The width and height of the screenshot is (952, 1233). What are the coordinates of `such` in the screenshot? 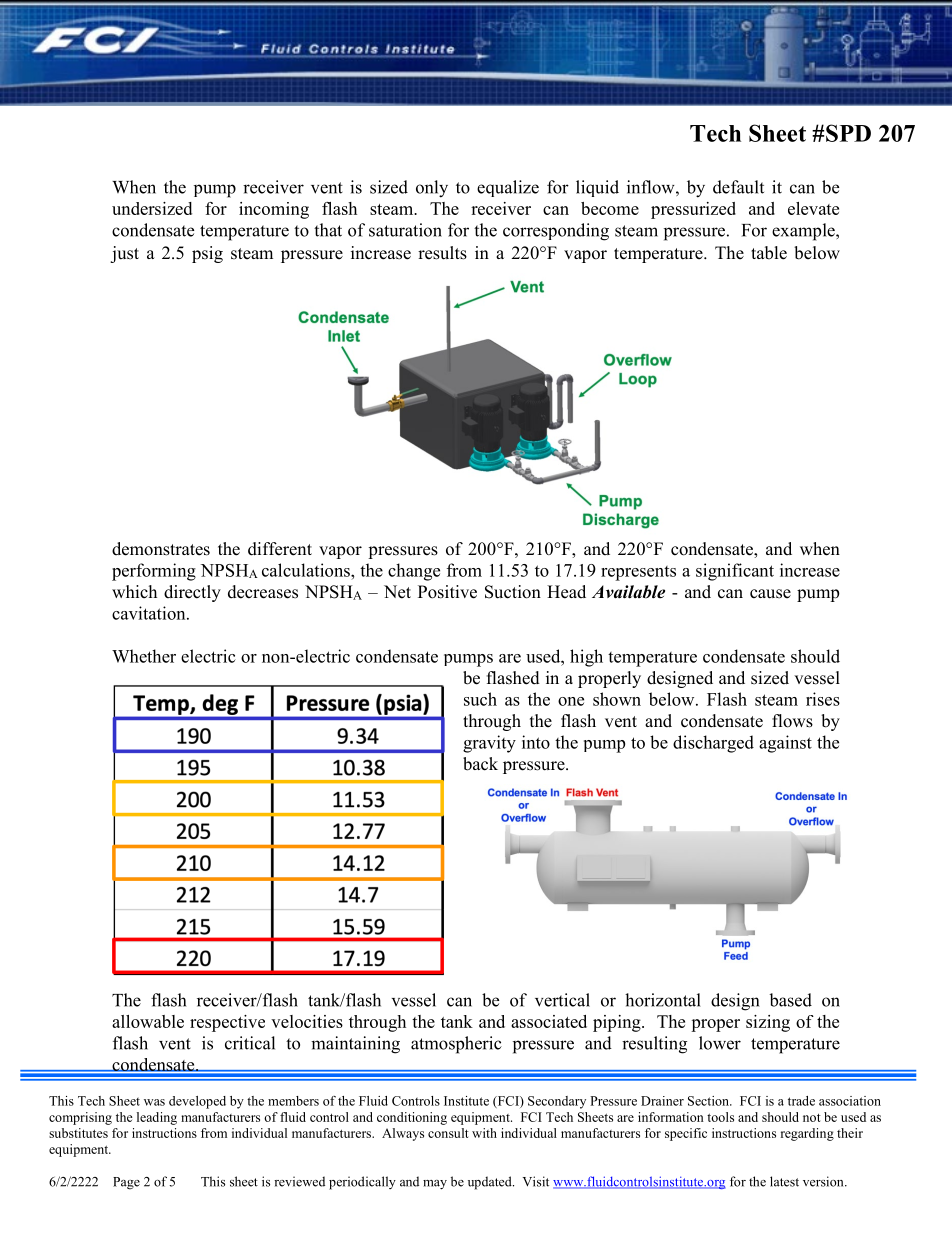 It's located at (480, 699).
